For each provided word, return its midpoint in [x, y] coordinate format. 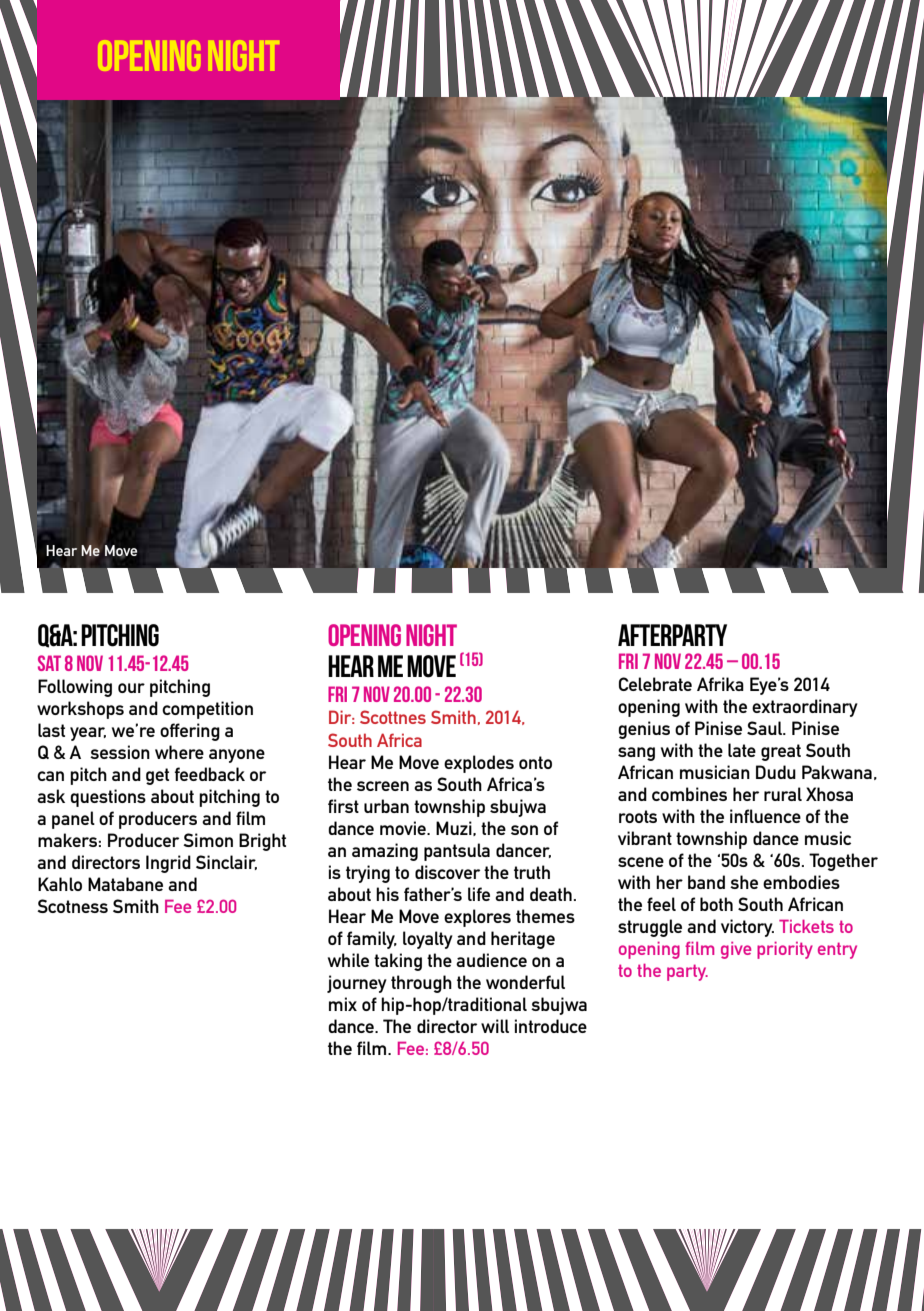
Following [75, 688]
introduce [551, 1026]
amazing [385, 852]
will [495, 1026]
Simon [208, 840]
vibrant [645, 838]
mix [343, 1004]
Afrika [720, 684]
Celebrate [655, 684]
